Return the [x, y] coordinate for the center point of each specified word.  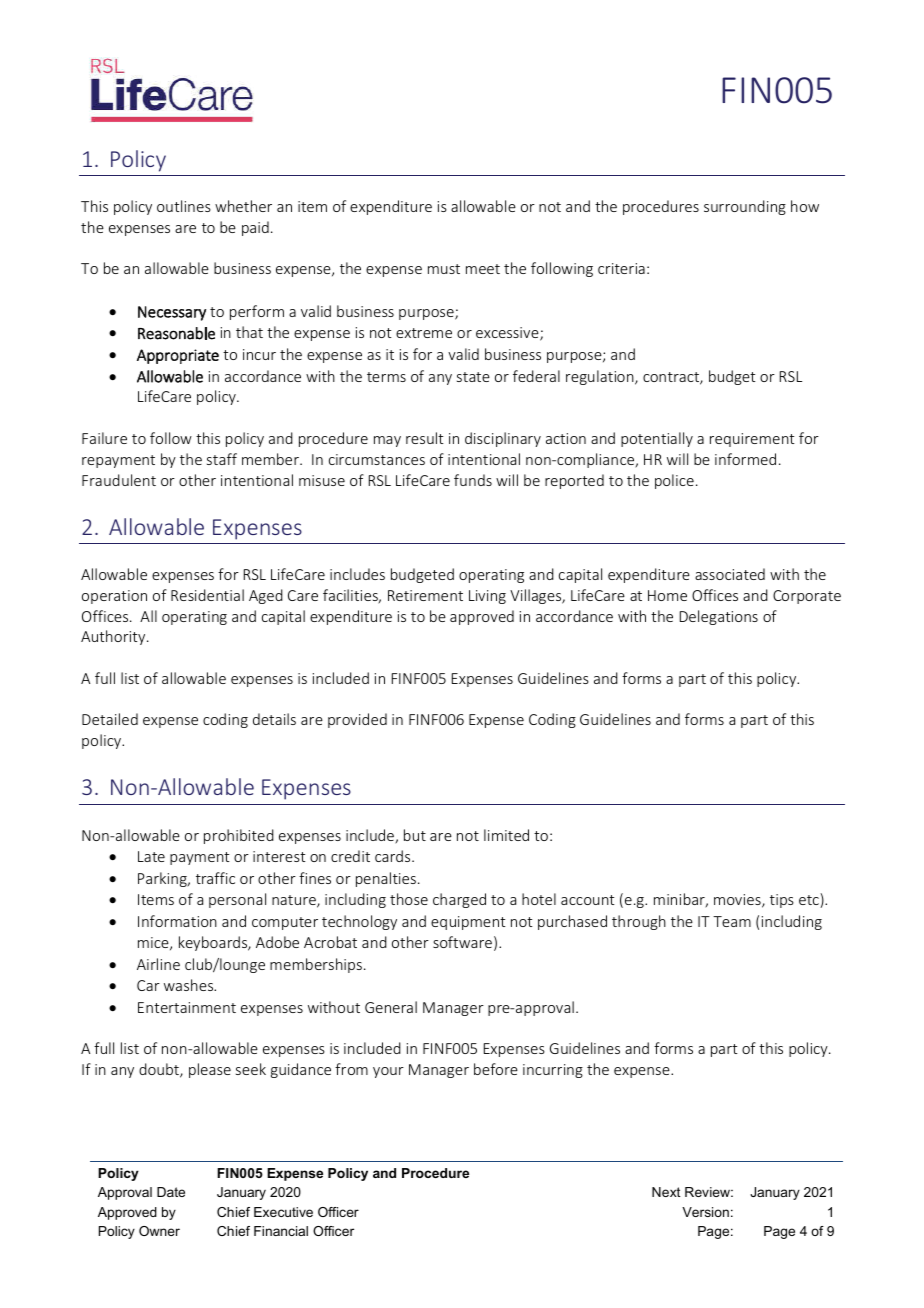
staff [222, 459]
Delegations [719, 617]
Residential [207, 595]
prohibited [239, 836]
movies [738, 901]
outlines [184, 206]
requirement [752, 440]
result [425, 438]
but [415, 835]
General [391, 1007]
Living [487, 597]
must [444, 269]
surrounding [745, 207]
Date [171, 1192]
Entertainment [187, 1007]
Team [732, 921]
